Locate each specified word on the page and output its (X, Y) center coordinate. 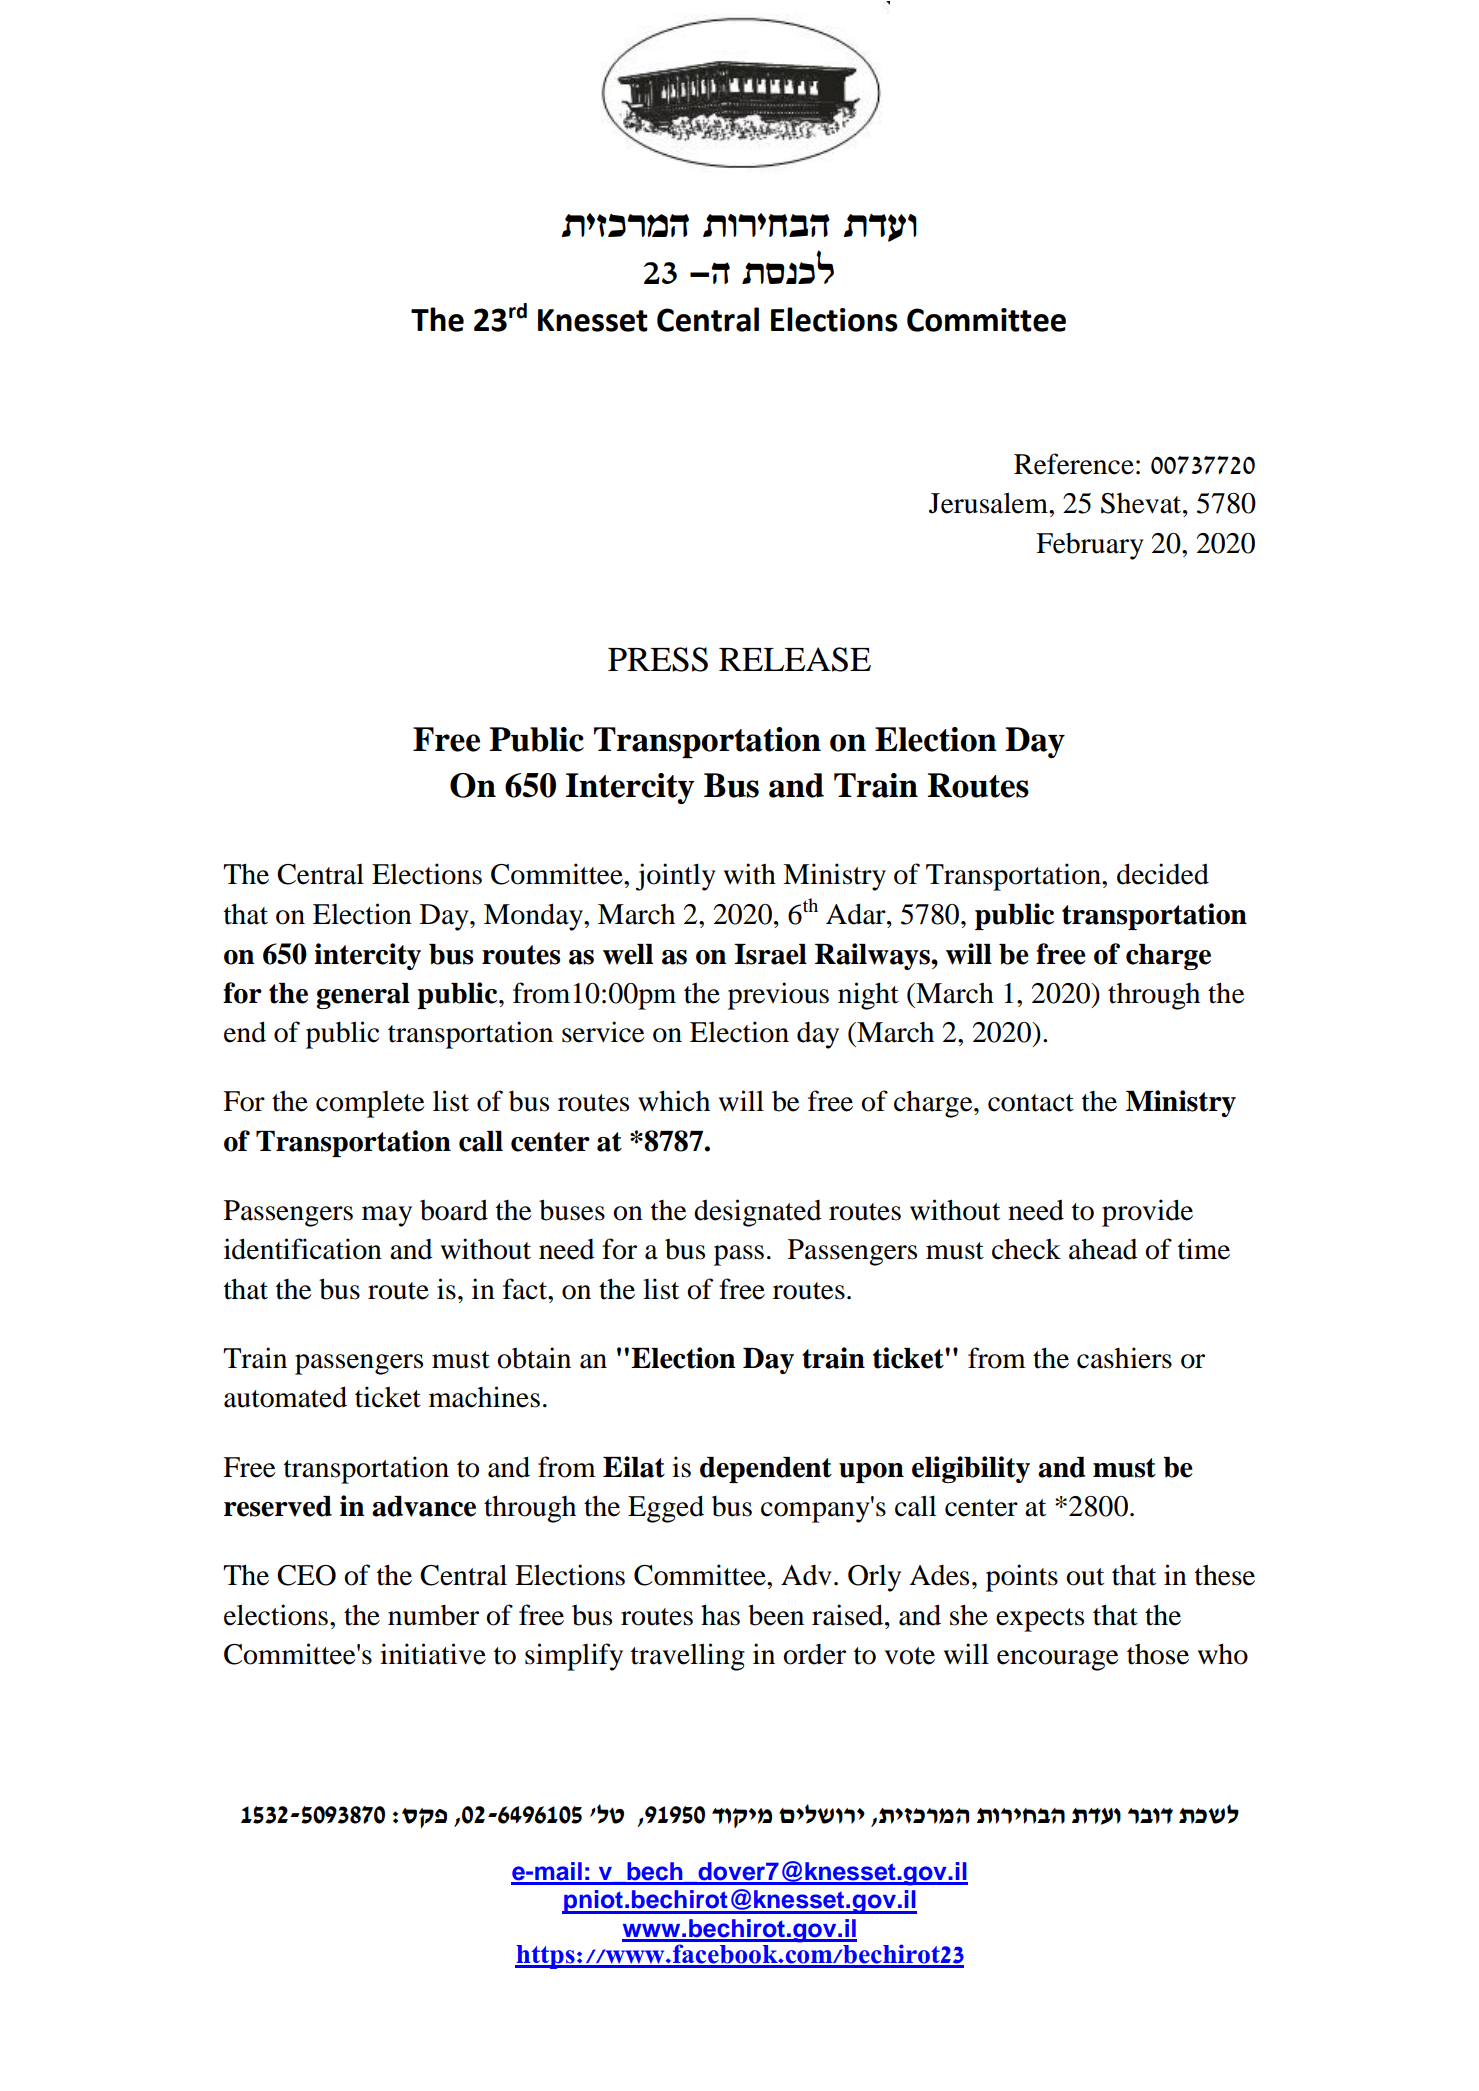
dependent (766, 1470)
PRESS (658, 659)
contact (1031, 1103)
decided (1163, 874)
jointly (676, 877)
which (674, 1101)
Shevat (1142, 503)
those (1158, 1654)
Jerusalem (989, 503)
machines (484, 1397)
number (433, 1615)
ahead (1103, 1249)
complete (370, 1104)
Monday (534, 917)
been (776, 1615)
